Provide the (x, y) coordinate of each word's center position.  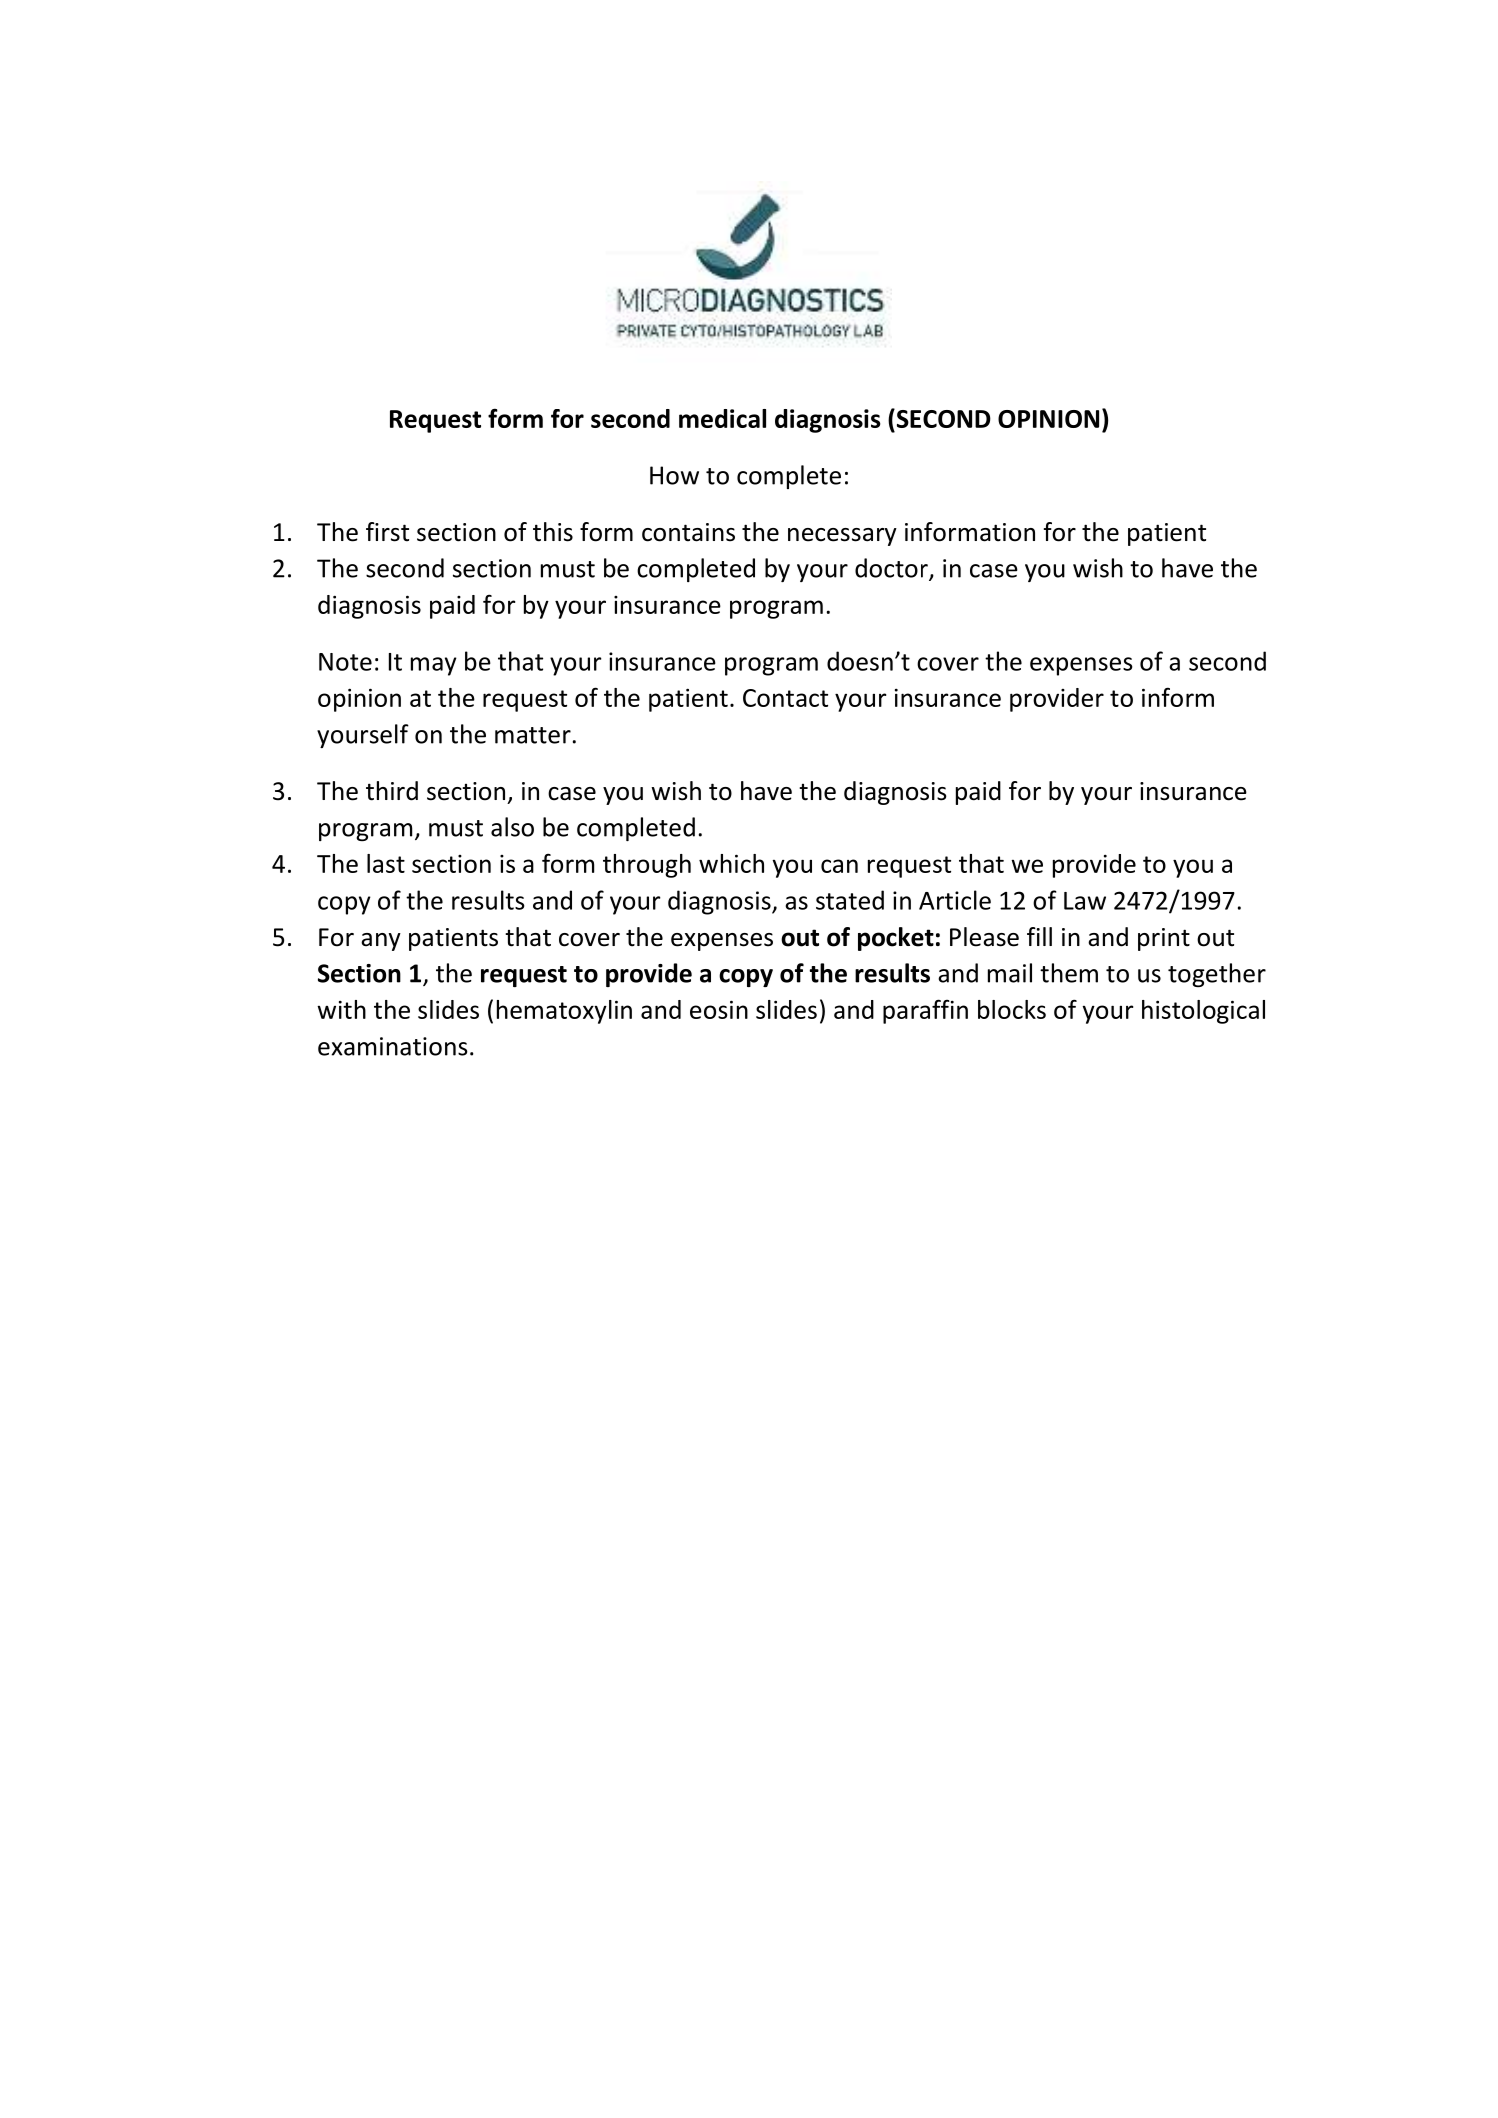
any (381, 942)
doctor (892, 569)
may (434, 666)
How (674, 475)
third (392, 791)
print (1164, 939)
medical (722, 418)
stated (850, 900)
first (387, 532)
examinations (393, 1046)
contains (688, 532)
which (731, 863)
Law (1085, 901)
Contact (785, 698)
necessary (842, 537)
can (839, 866)
